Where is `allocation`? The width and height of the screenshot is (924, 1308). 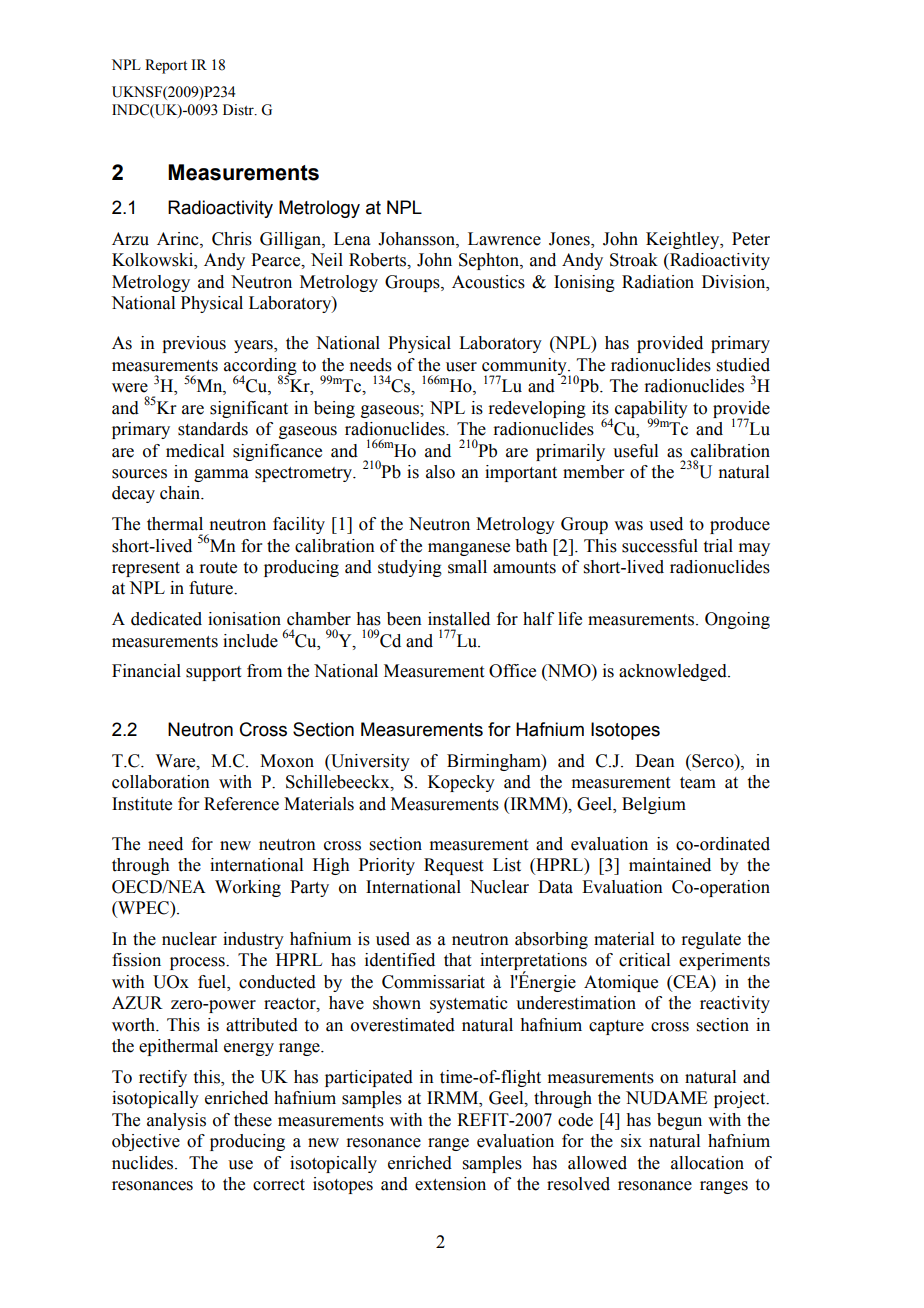 allocation is located at coordinates (707, 1163).
